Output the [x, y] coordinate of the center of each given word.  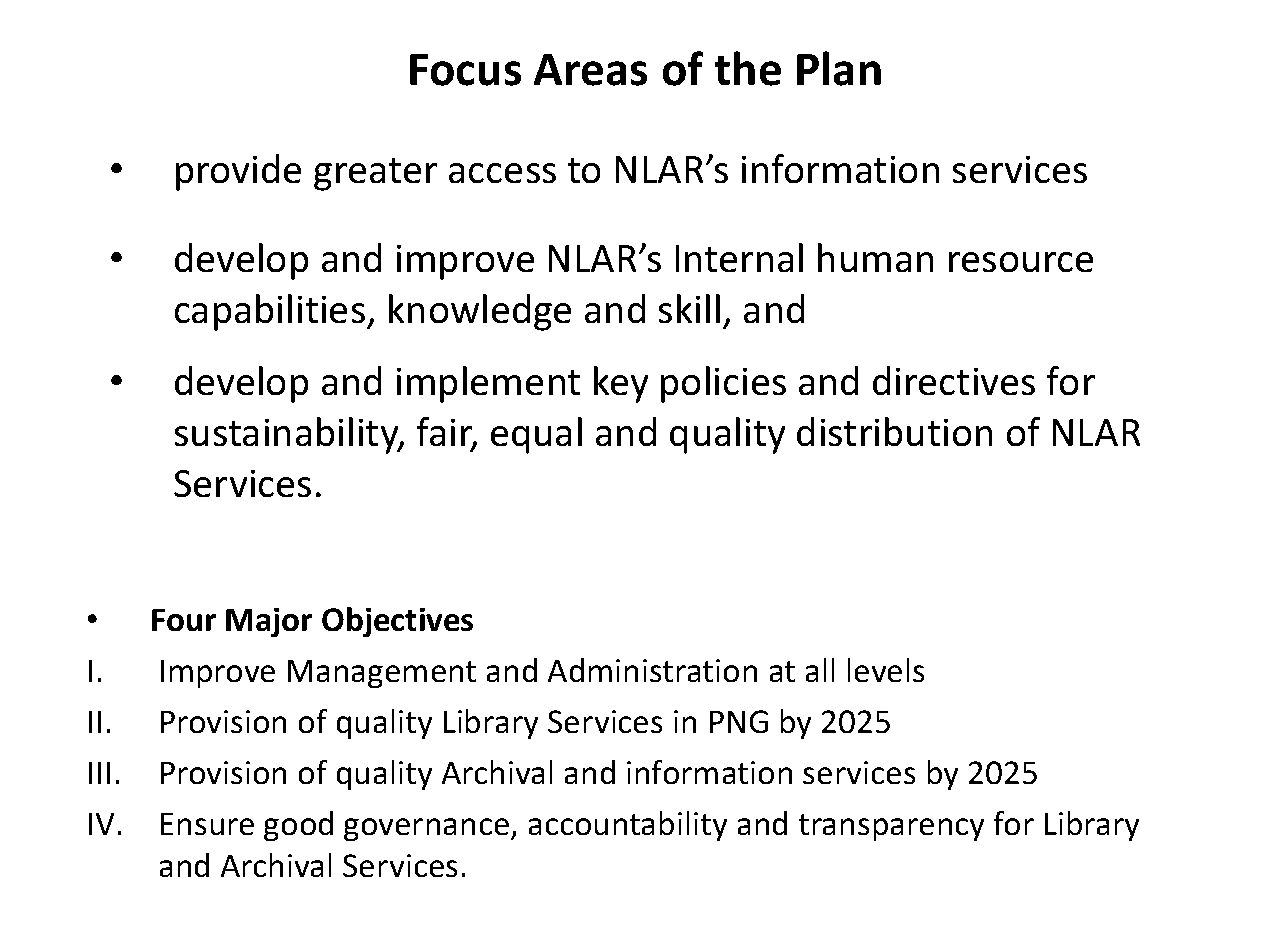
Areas [590, 70]
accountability [628, 826]
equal [536, 435]
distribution [894, 431]
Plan [839, 68]
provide [238, 172]
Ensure [207, 824]
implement [488, 384]
